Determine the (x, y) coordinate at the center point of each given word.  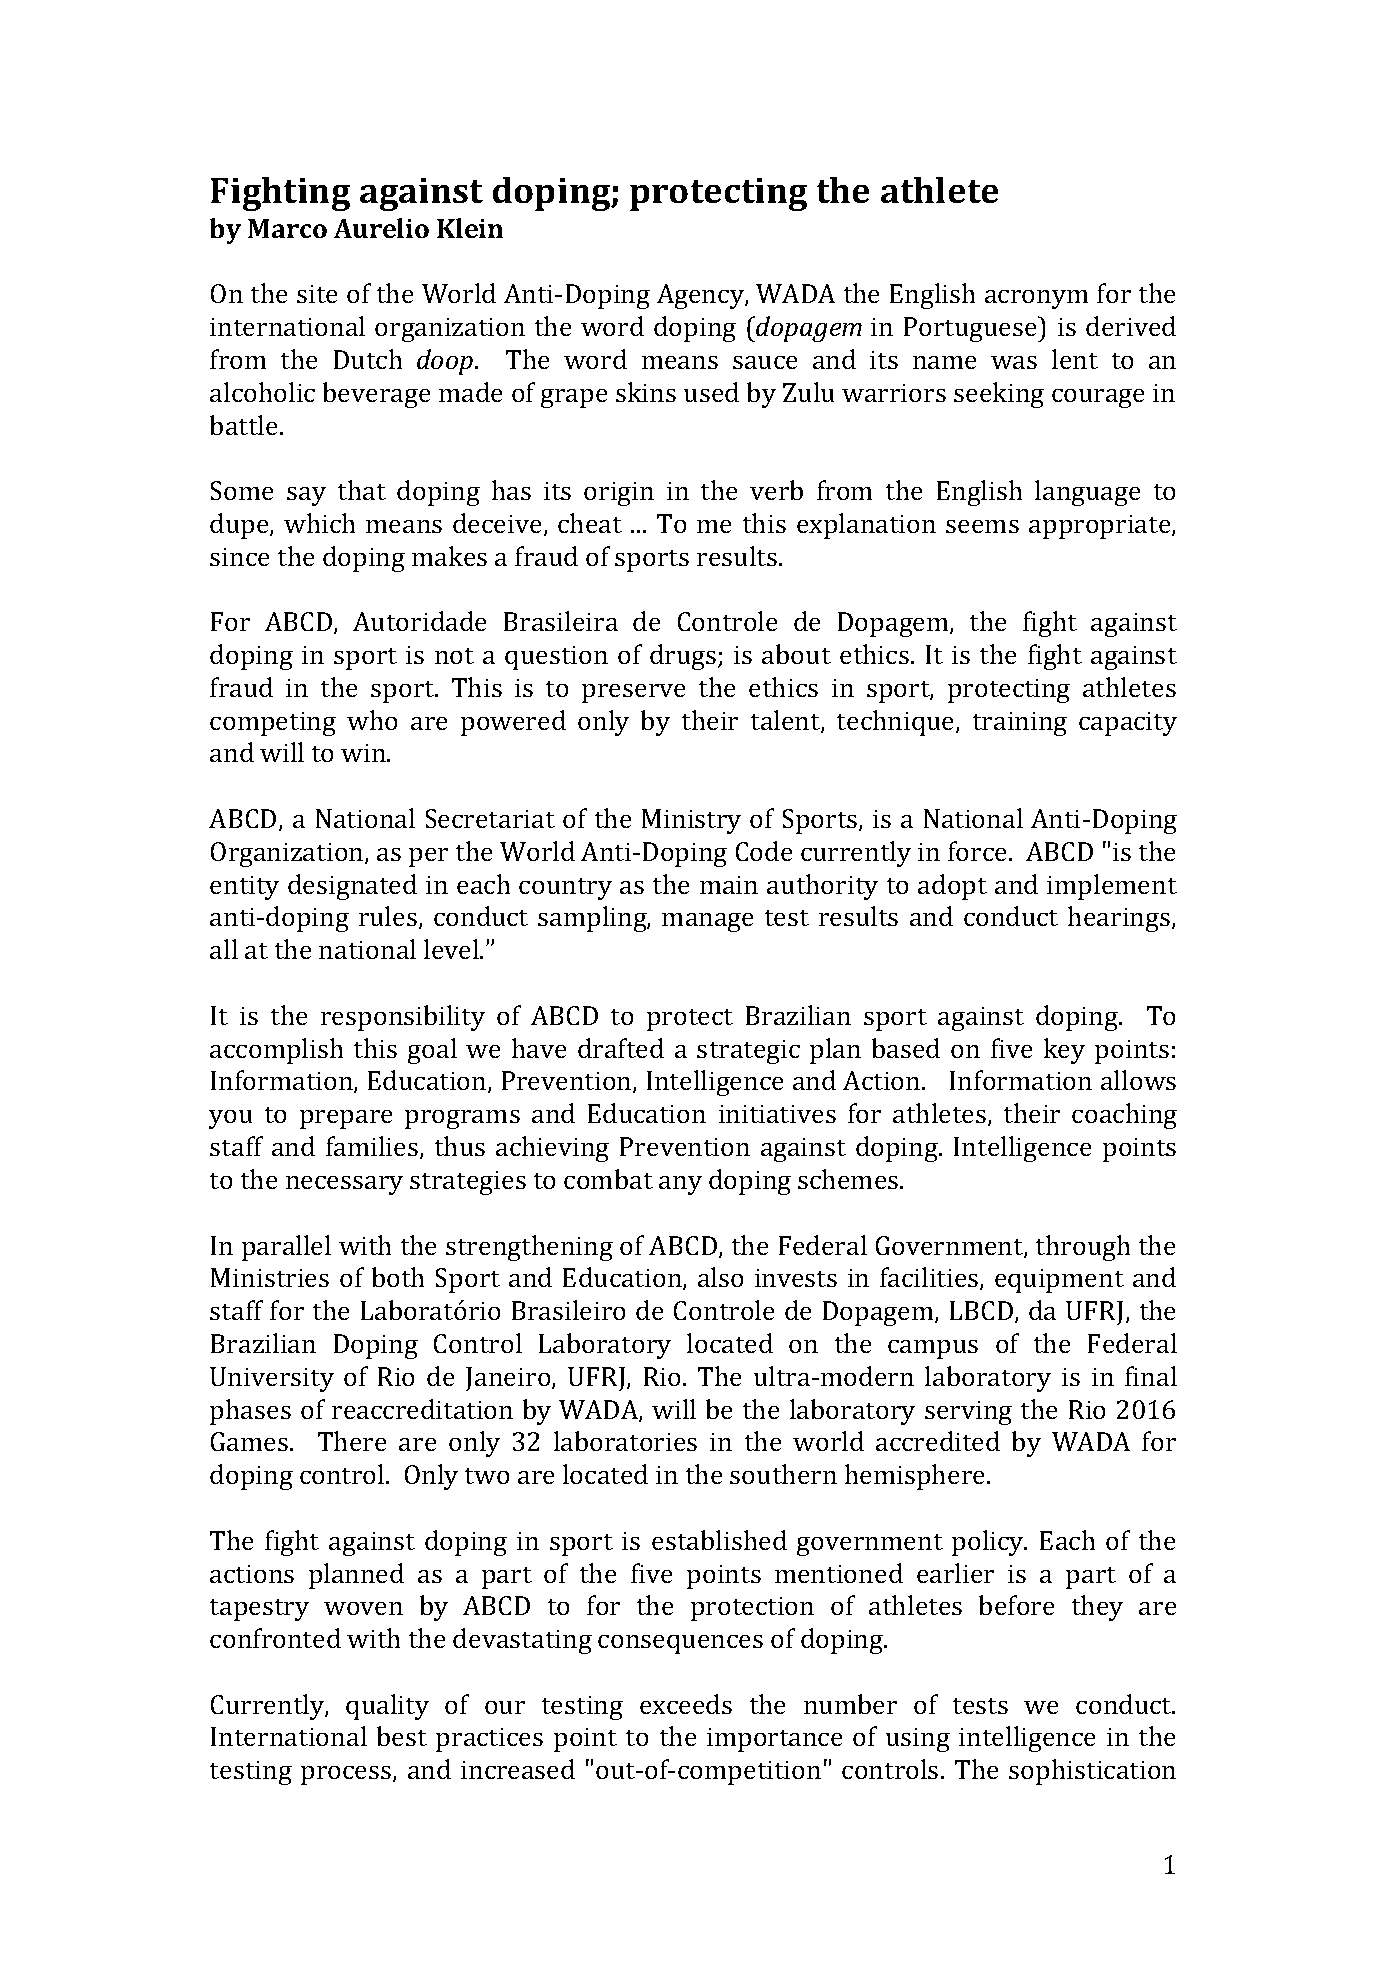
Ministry (691, 821)
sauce (765, 362)
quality (387, 1707)
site (317, 294)
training (1020, 724)
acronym (1036, 299)
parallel (286, 1248)
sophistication (1092, 1772)
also (720, 1277)
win (364, 753)
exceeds (686, 1704)
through (1083, 1248)
